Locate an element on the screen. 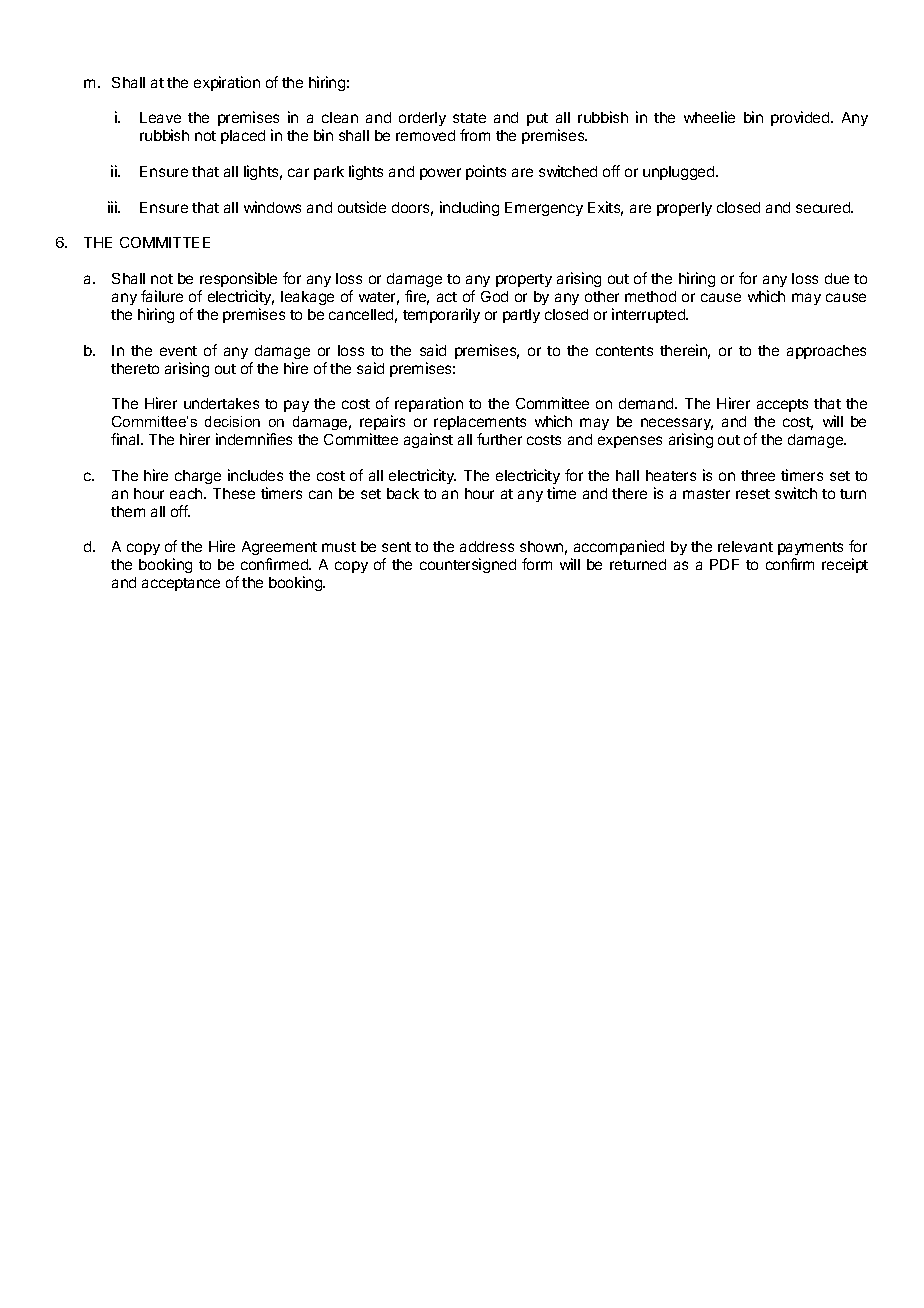 Image resolution: width=924 pixels, height=1308 pixels. approaches is located at coordinates (826, 352).
